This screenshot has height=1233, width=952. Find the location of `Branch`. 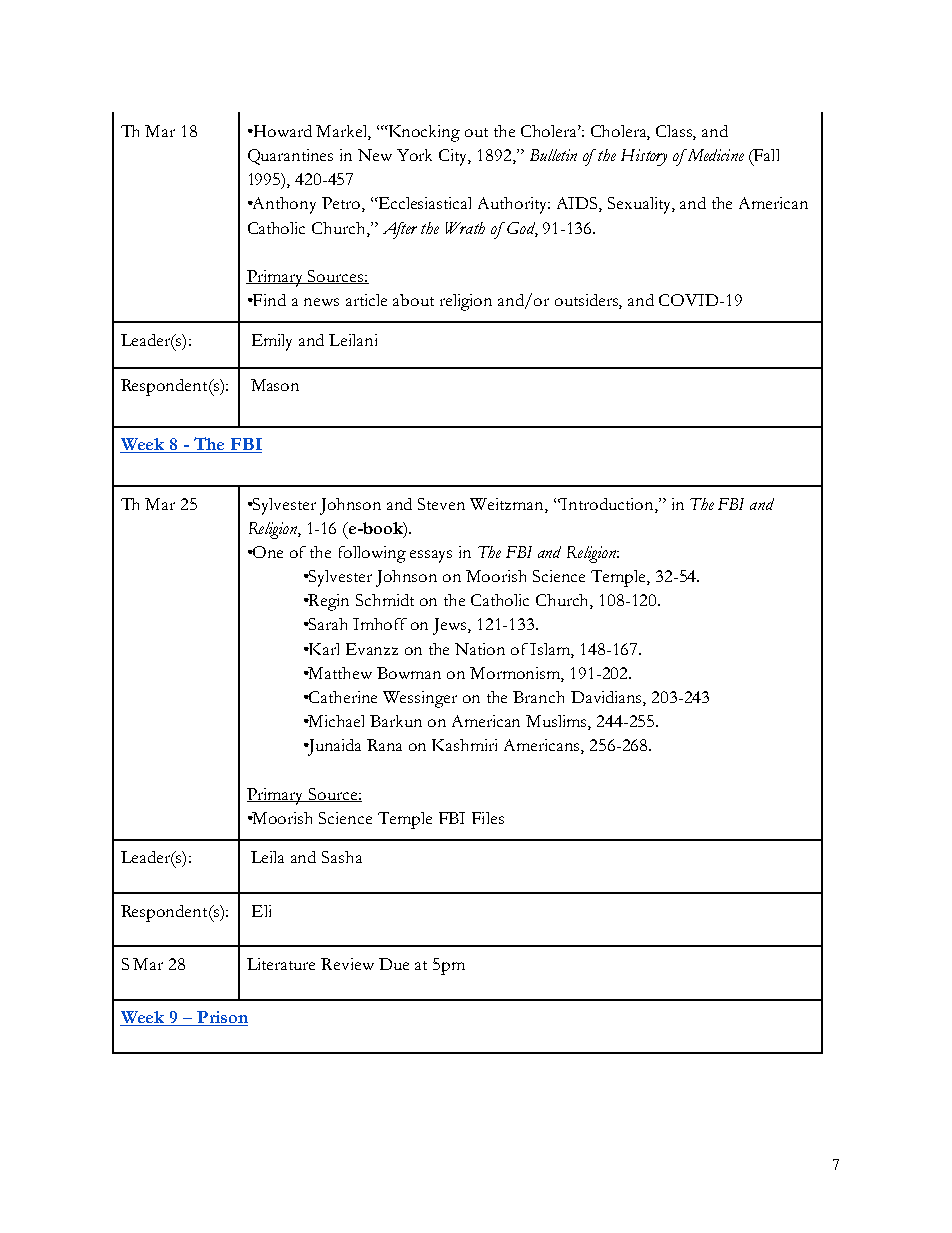

Branch is located at coordinates (538, 697).
